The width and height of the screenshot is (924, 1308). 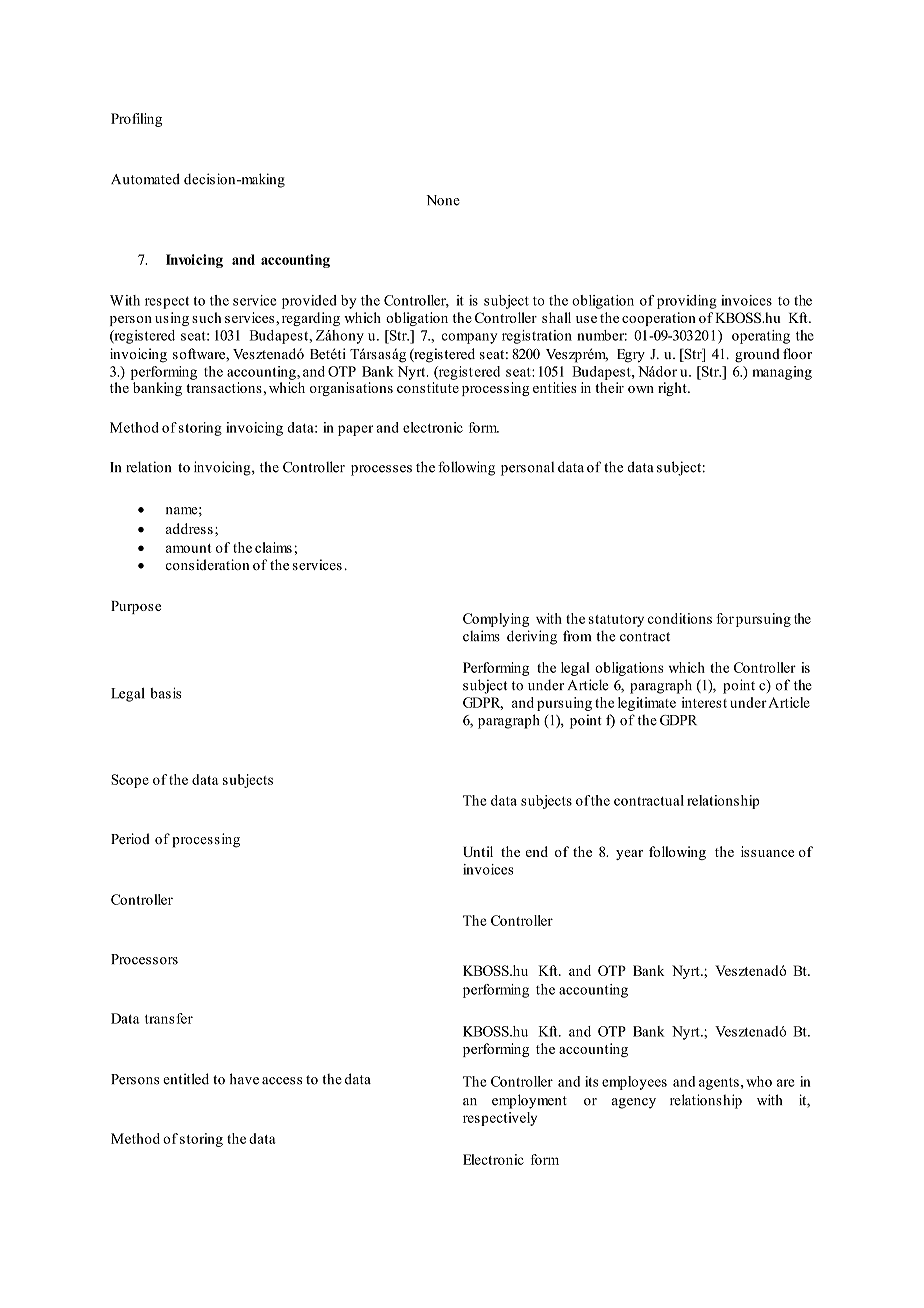 I want to click on employment, so click(x=529, y=1101).
